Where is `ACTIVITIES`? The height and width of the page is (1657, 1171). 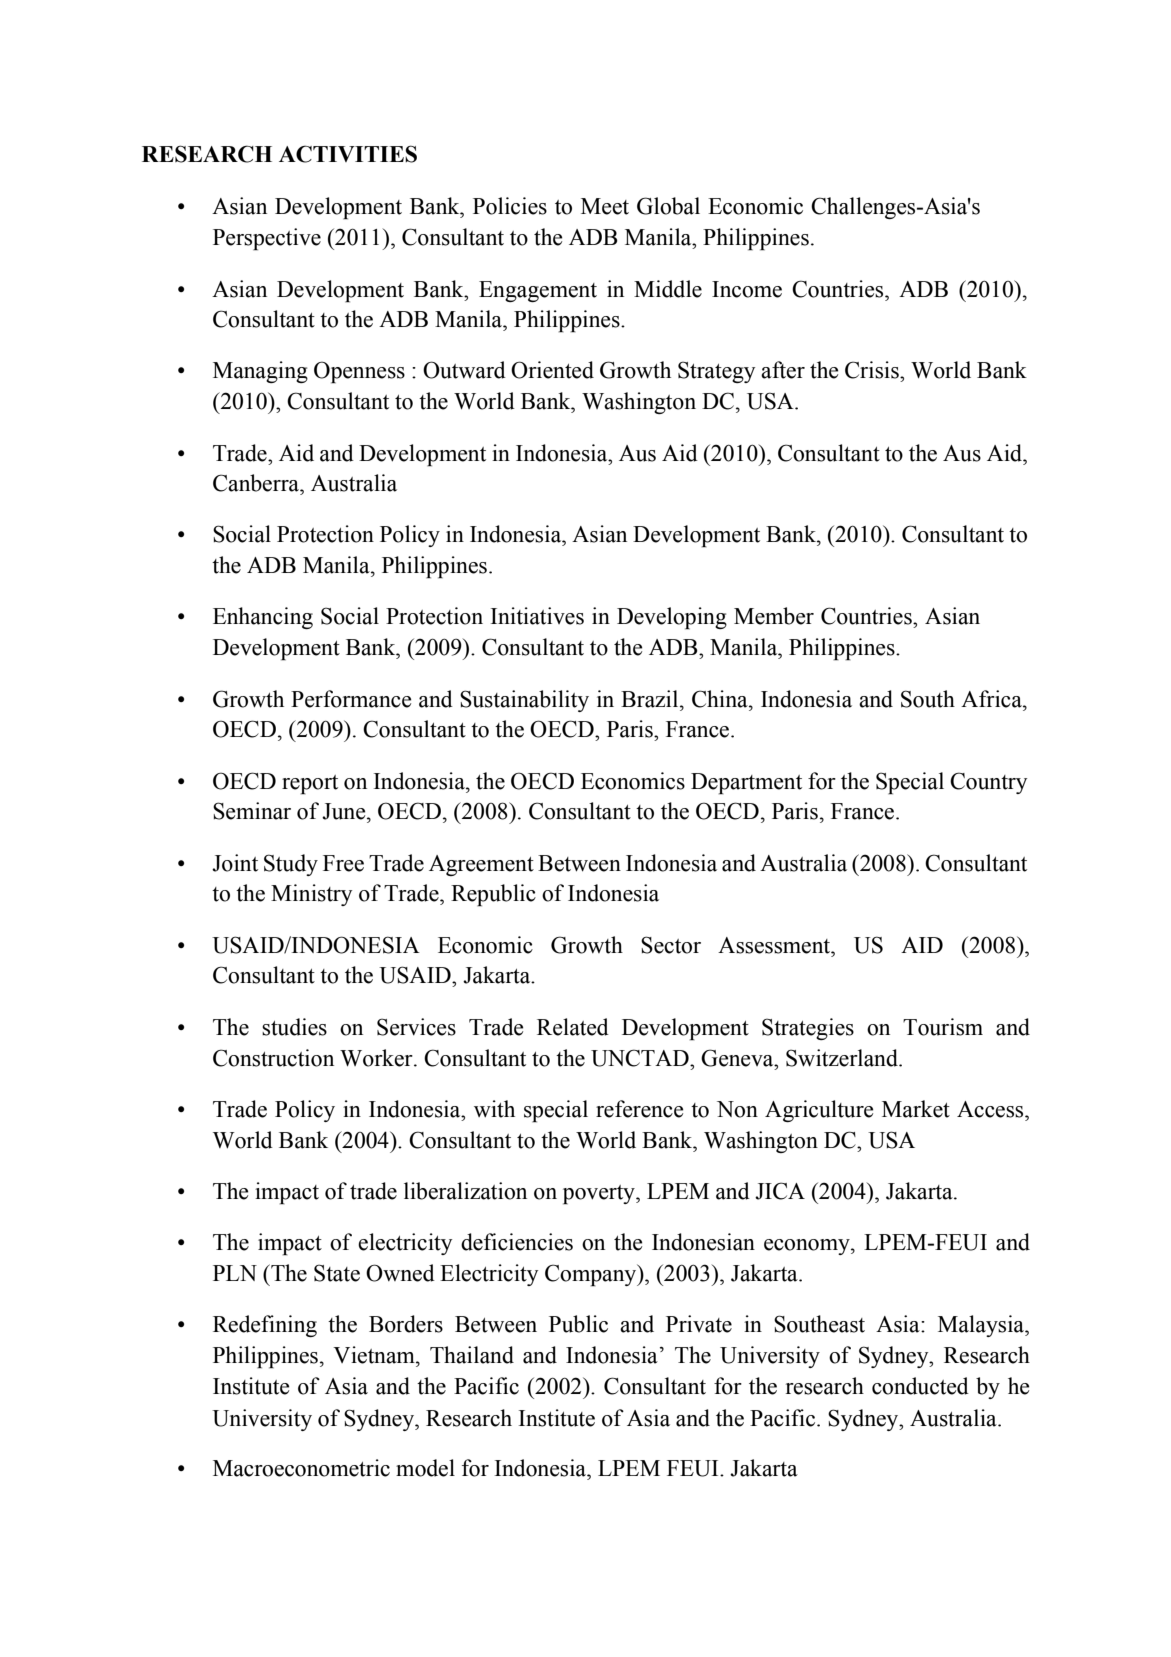
ACTIVITIES is located at coordinates (348, 154).
